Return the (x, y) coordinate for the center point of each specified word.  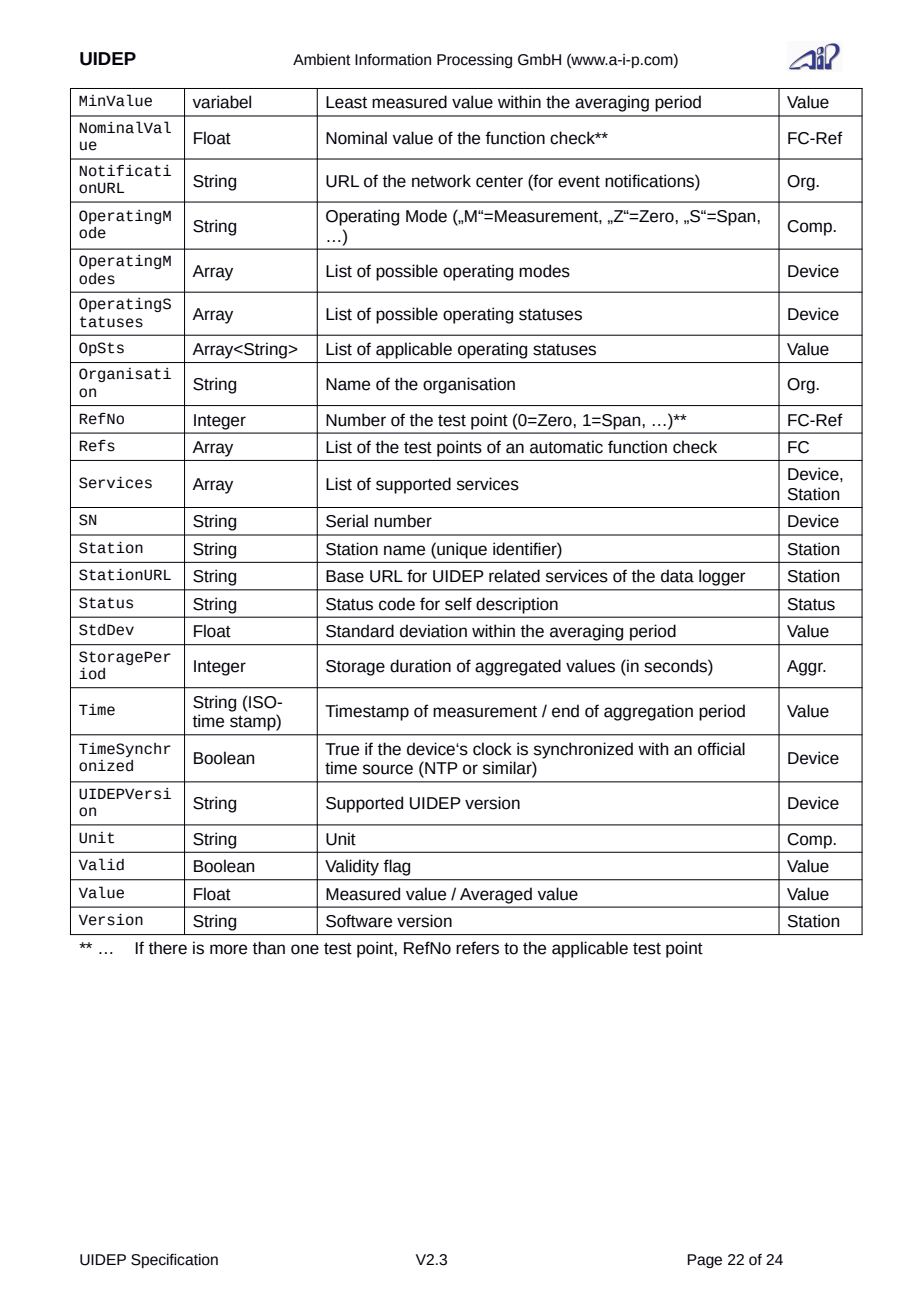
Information (393, 60)
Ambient (322, 60)
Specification (174, 1261)
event (579, 182)
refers (477, 948)
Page (704, 1261)
